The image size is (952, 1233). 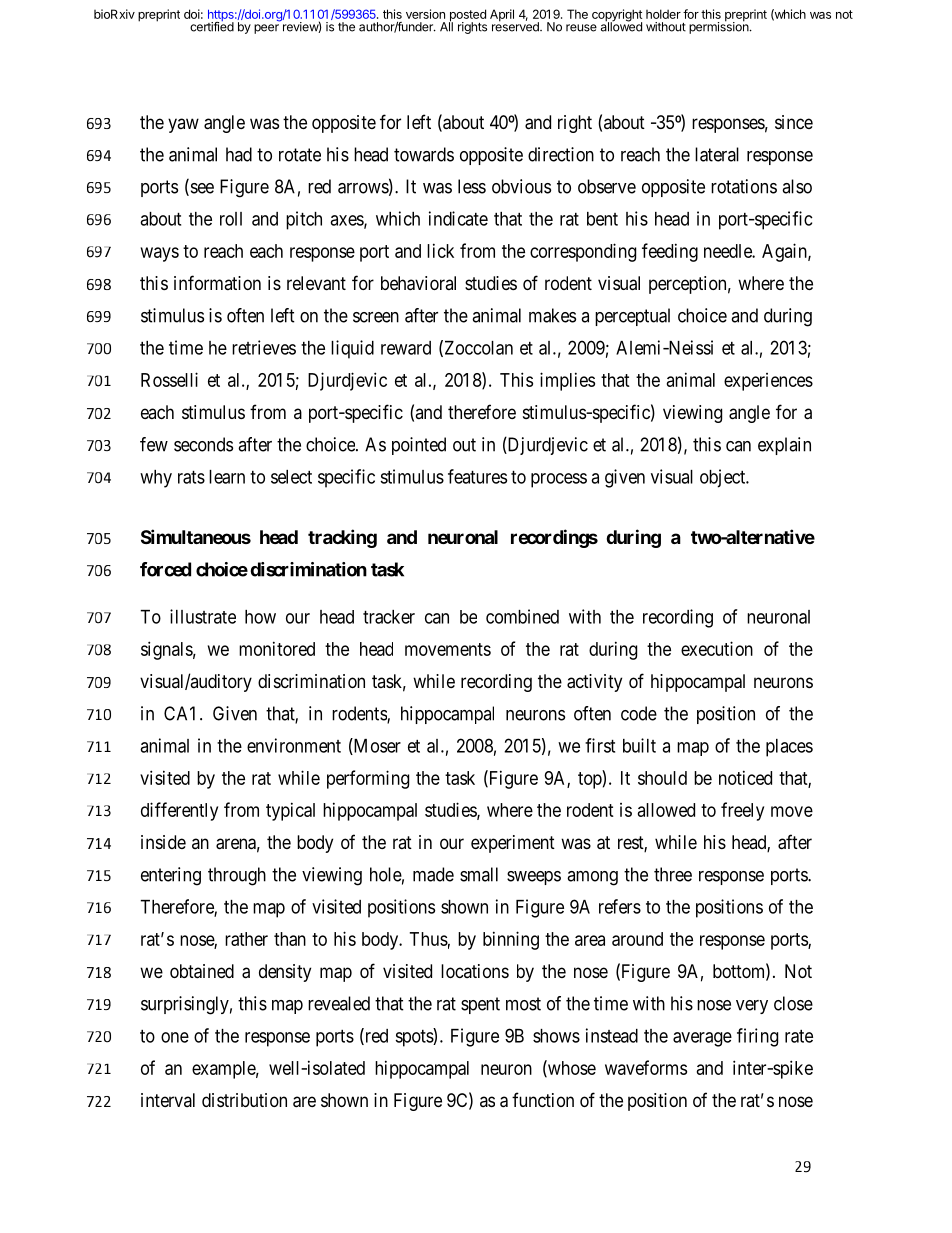 I want to click on distribution, so click(x=244, y=1100).
